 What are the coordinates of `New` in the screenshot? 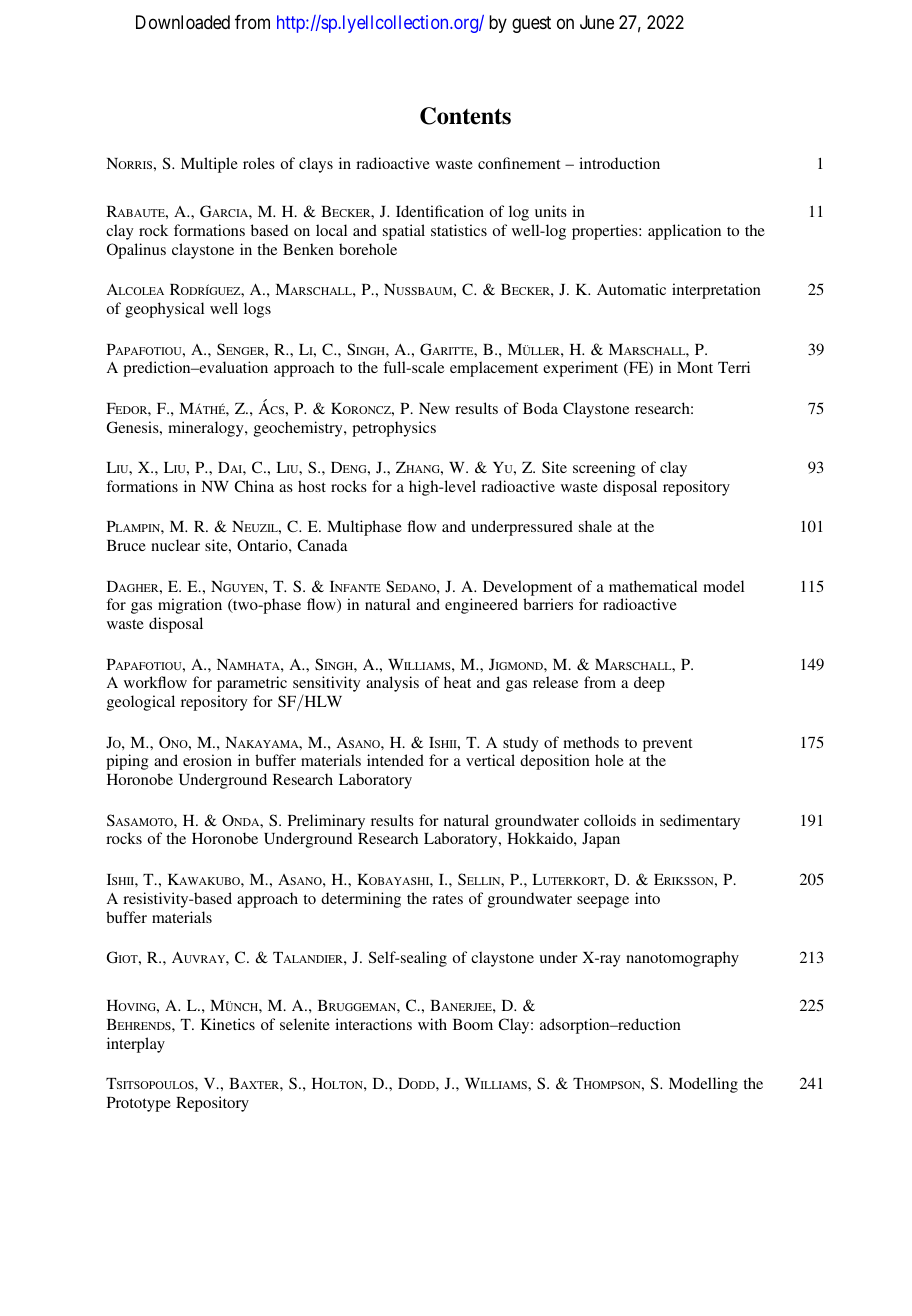 It's located at (434, 408).
